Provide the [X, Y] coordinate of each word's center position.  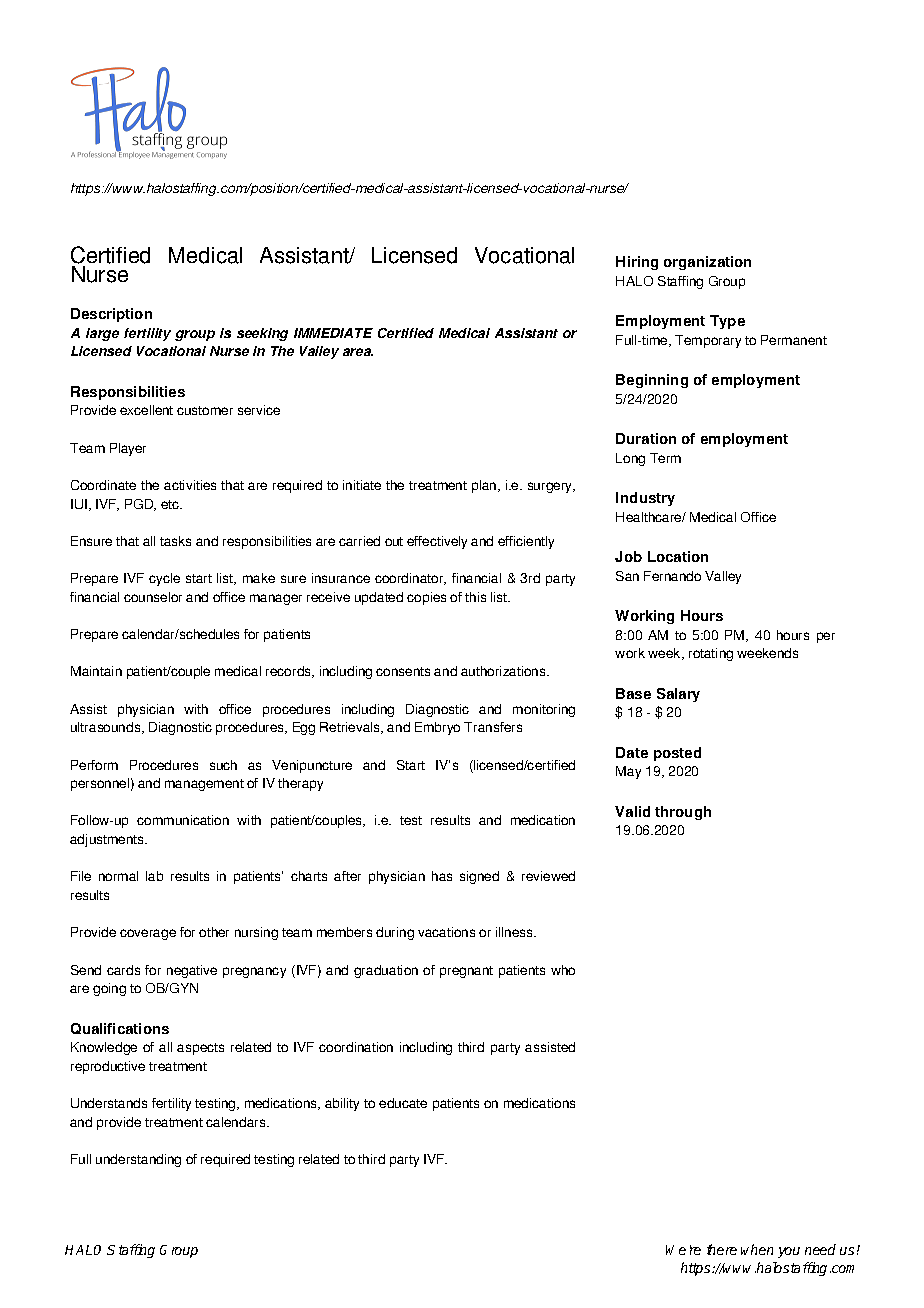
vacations [446, 932]
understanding [138, 1160]
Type [727, 322]
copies [426, 598]
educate [403, 1103]
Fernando [672, 576]
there [722, 1249]
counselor [153, 597]
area [358, 352]
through [683, 813]
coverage [148, 934]
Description [111, 315]
